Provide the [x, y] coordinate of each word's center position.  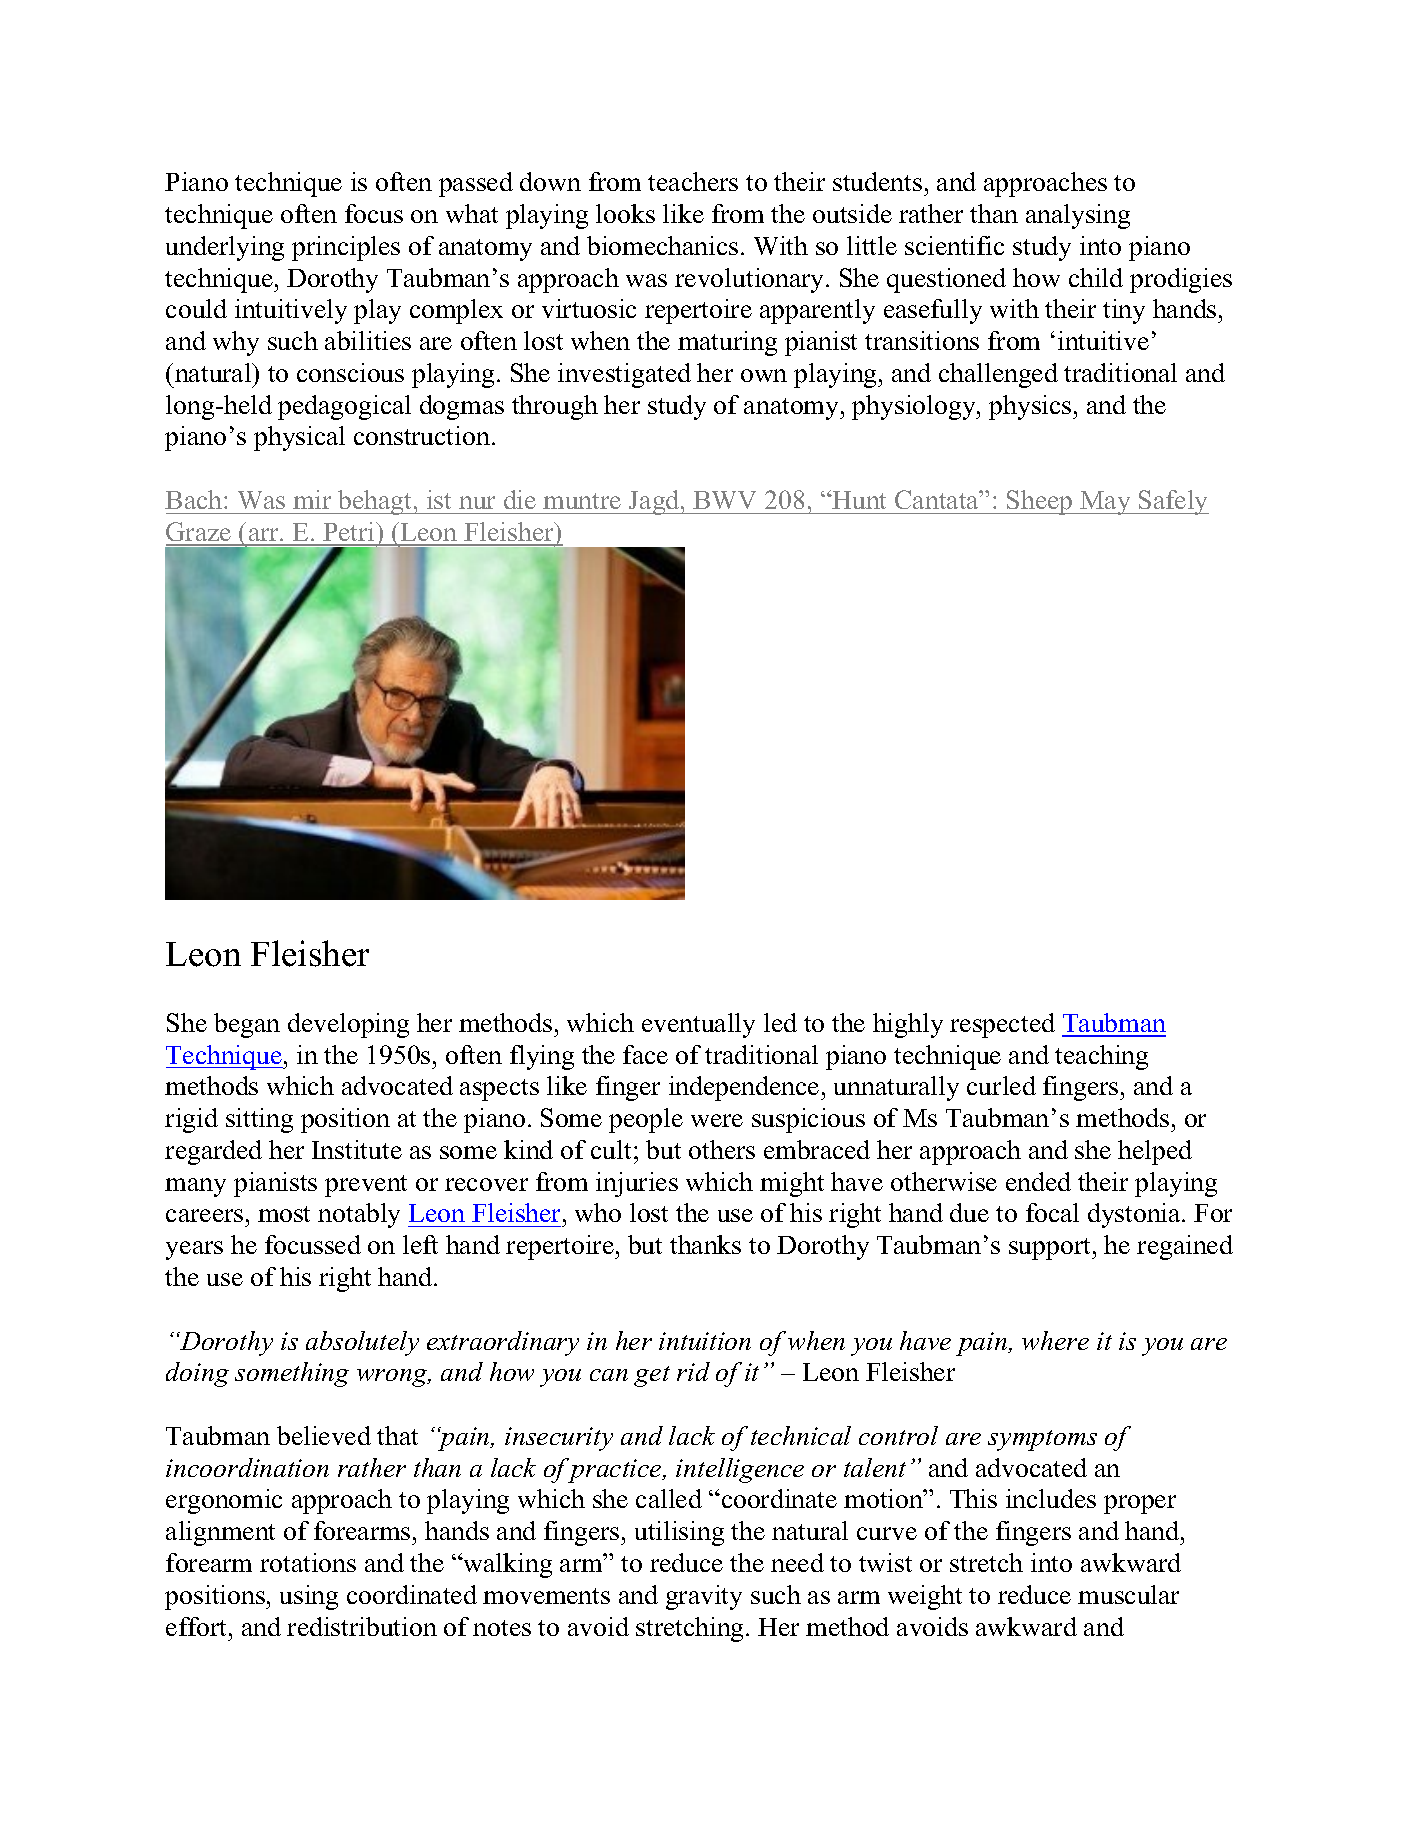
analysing [1078, 216]
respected [1002, 1025]
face [645, 1054]
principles [346, 248]
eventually [698, 1025]
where [1055, 1340]
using [309, 1597]
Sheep [1040, 502]
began [247, 1025]
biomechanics [662, 245]
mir [312, 499]
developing [348, 1025]
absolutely [362, 1343]
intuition [705, 1341]
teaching [1101, 1057]
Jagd [654, 502]
